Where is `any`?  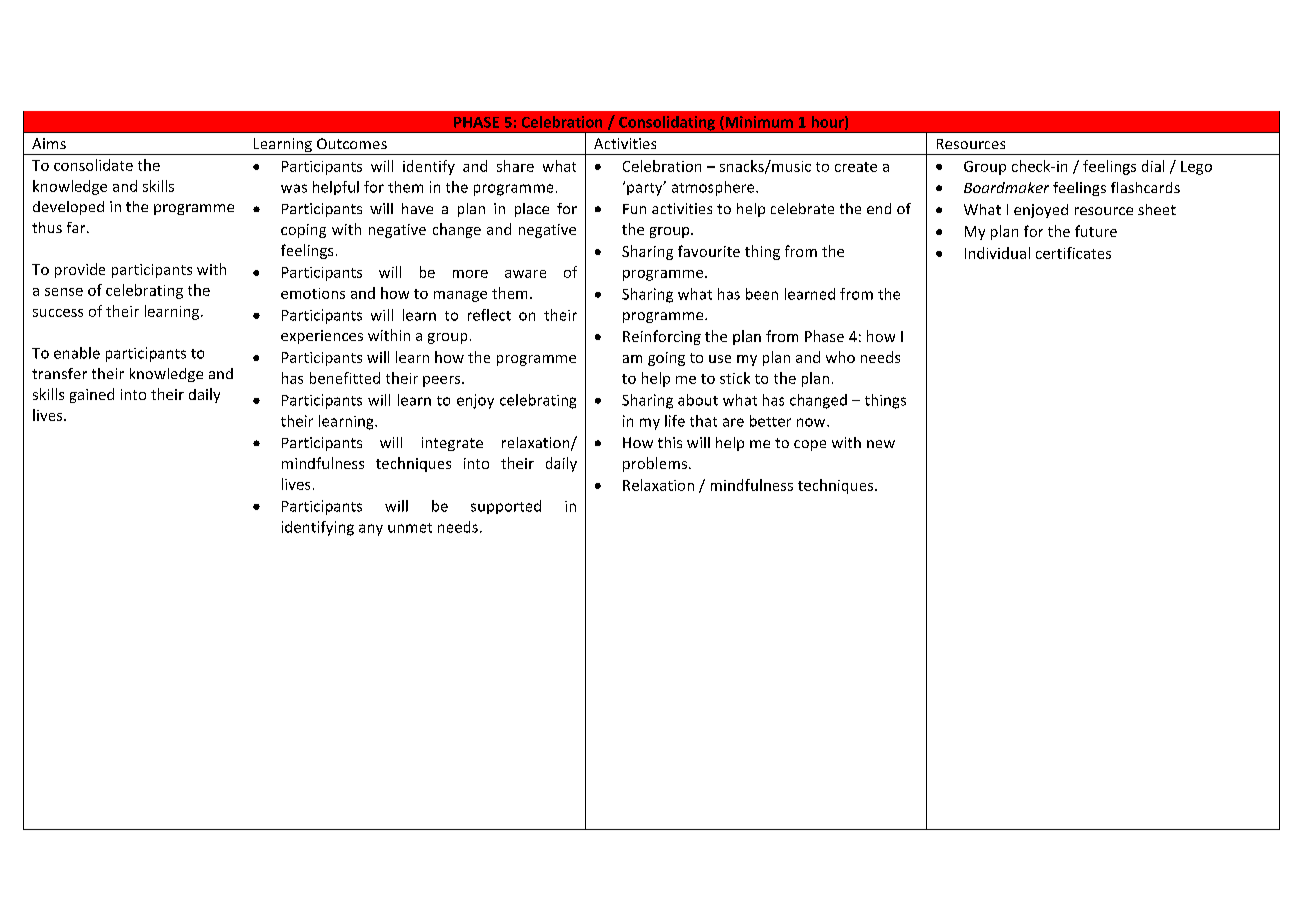 any is located at coordinates (371, 530).
